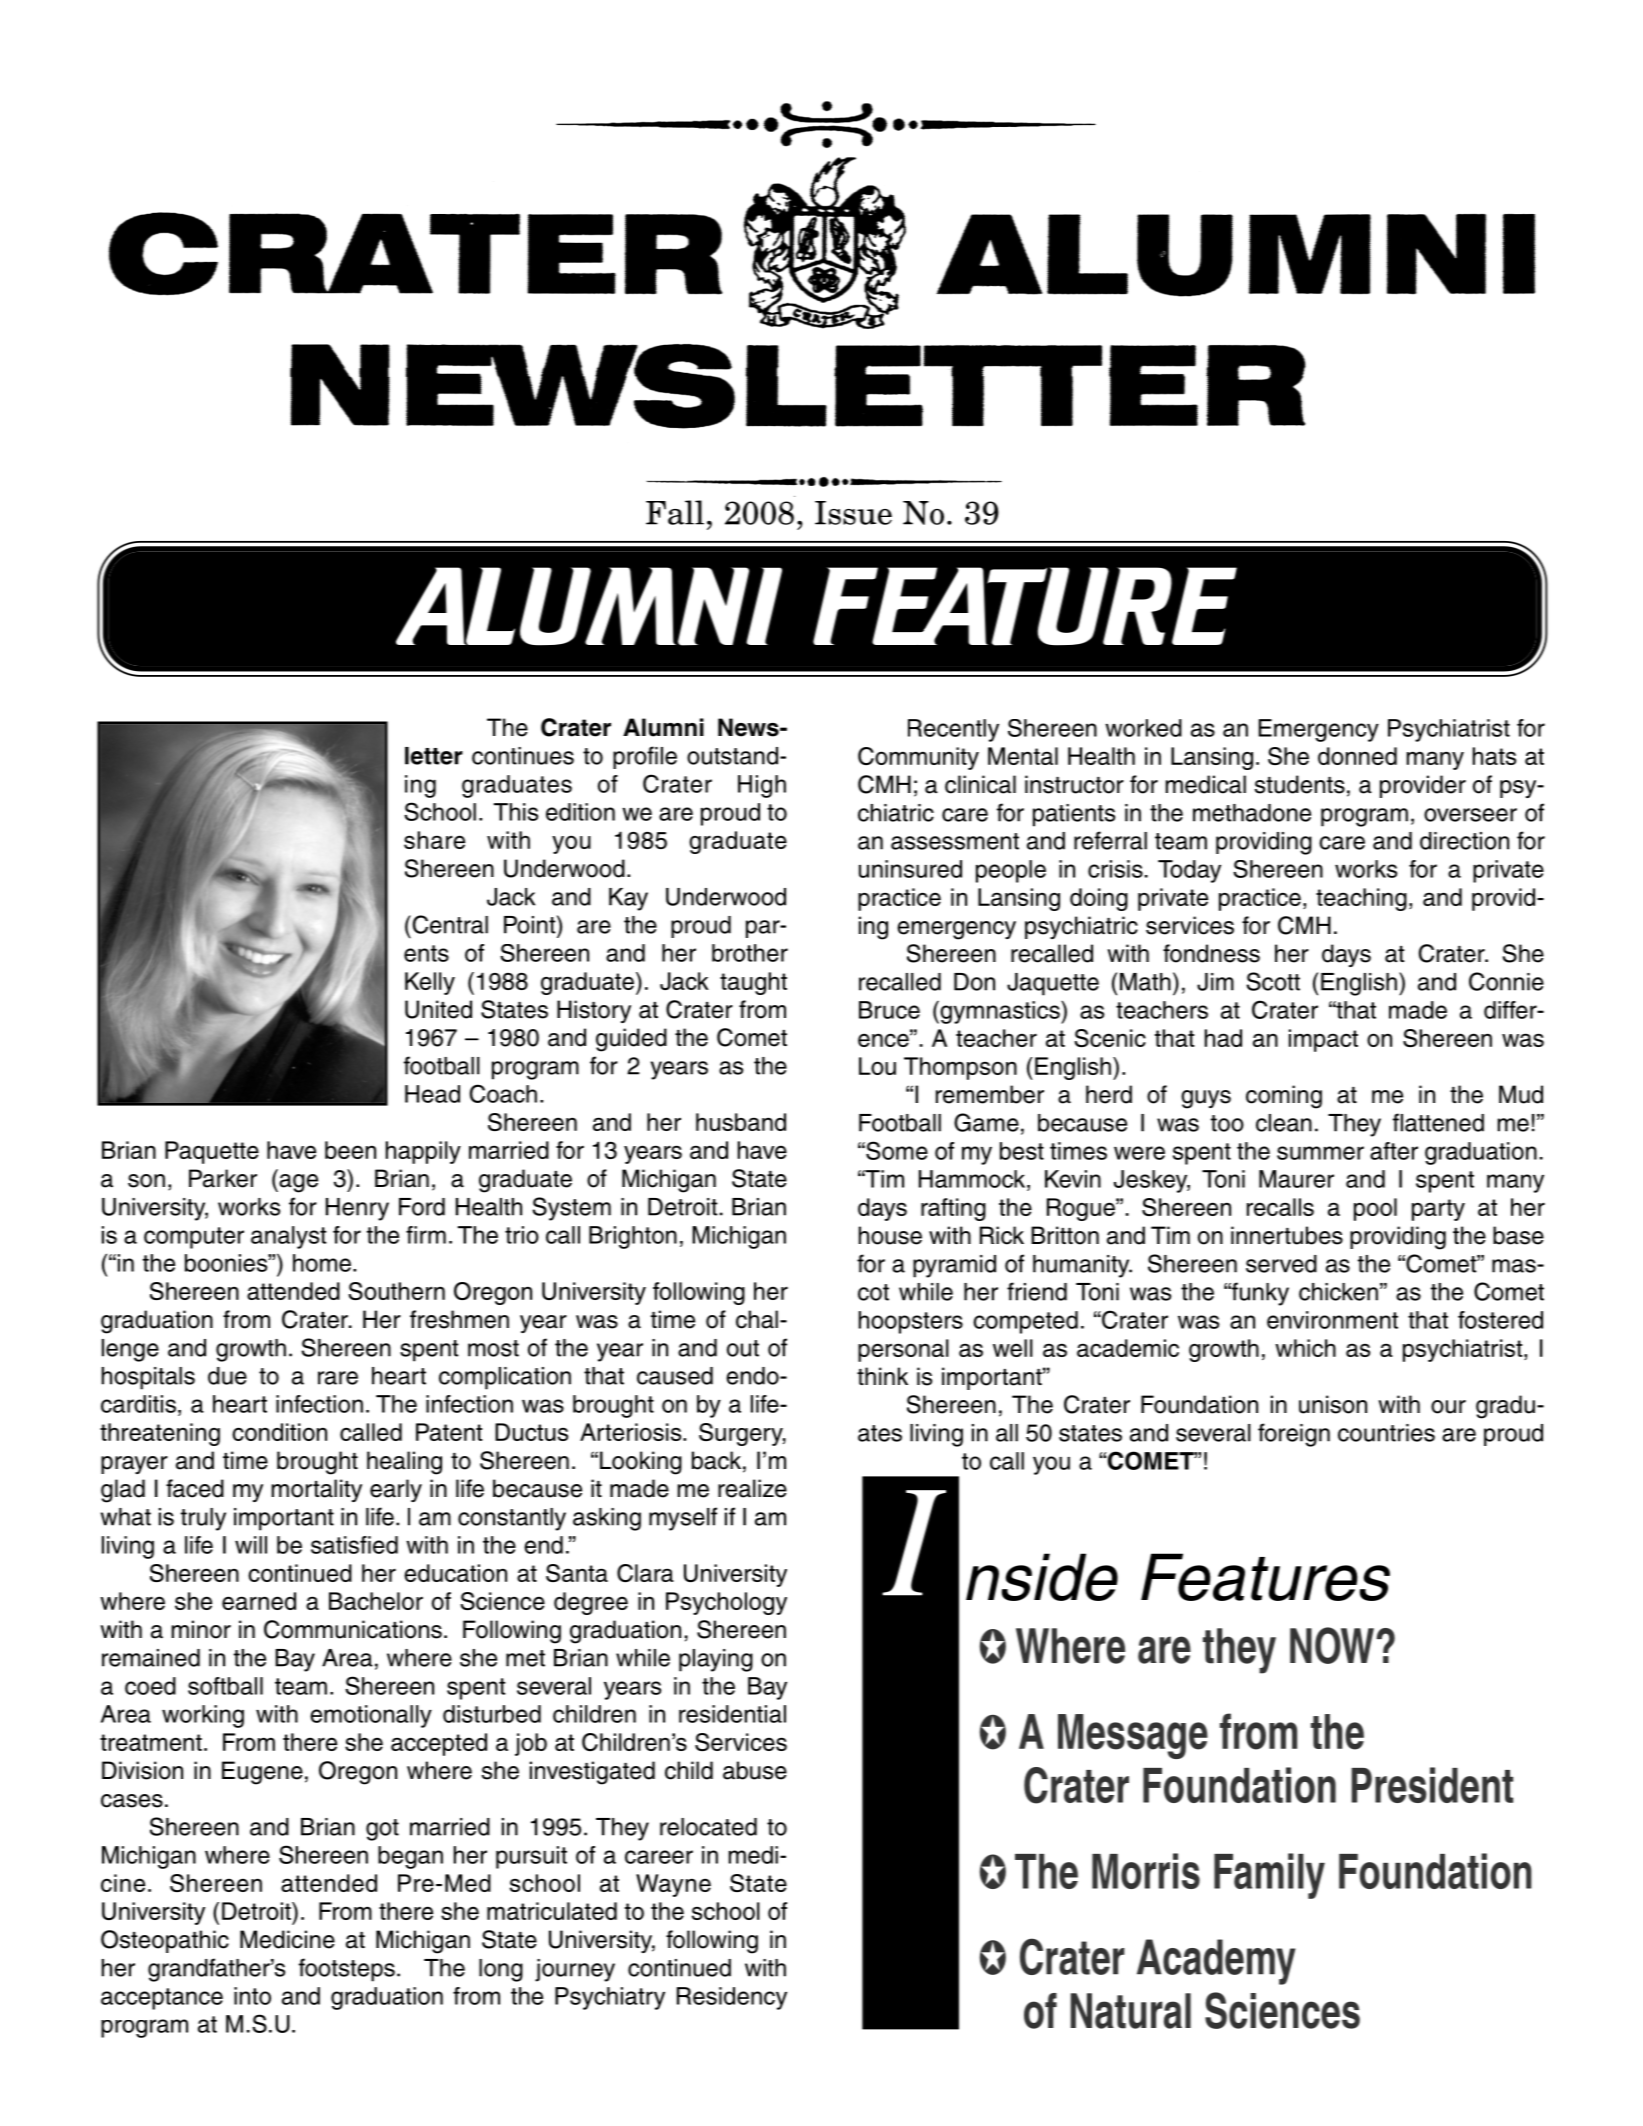  Describe the element at coordinates (732, 1998) in the screenshot. I see `Residency` at that location.
